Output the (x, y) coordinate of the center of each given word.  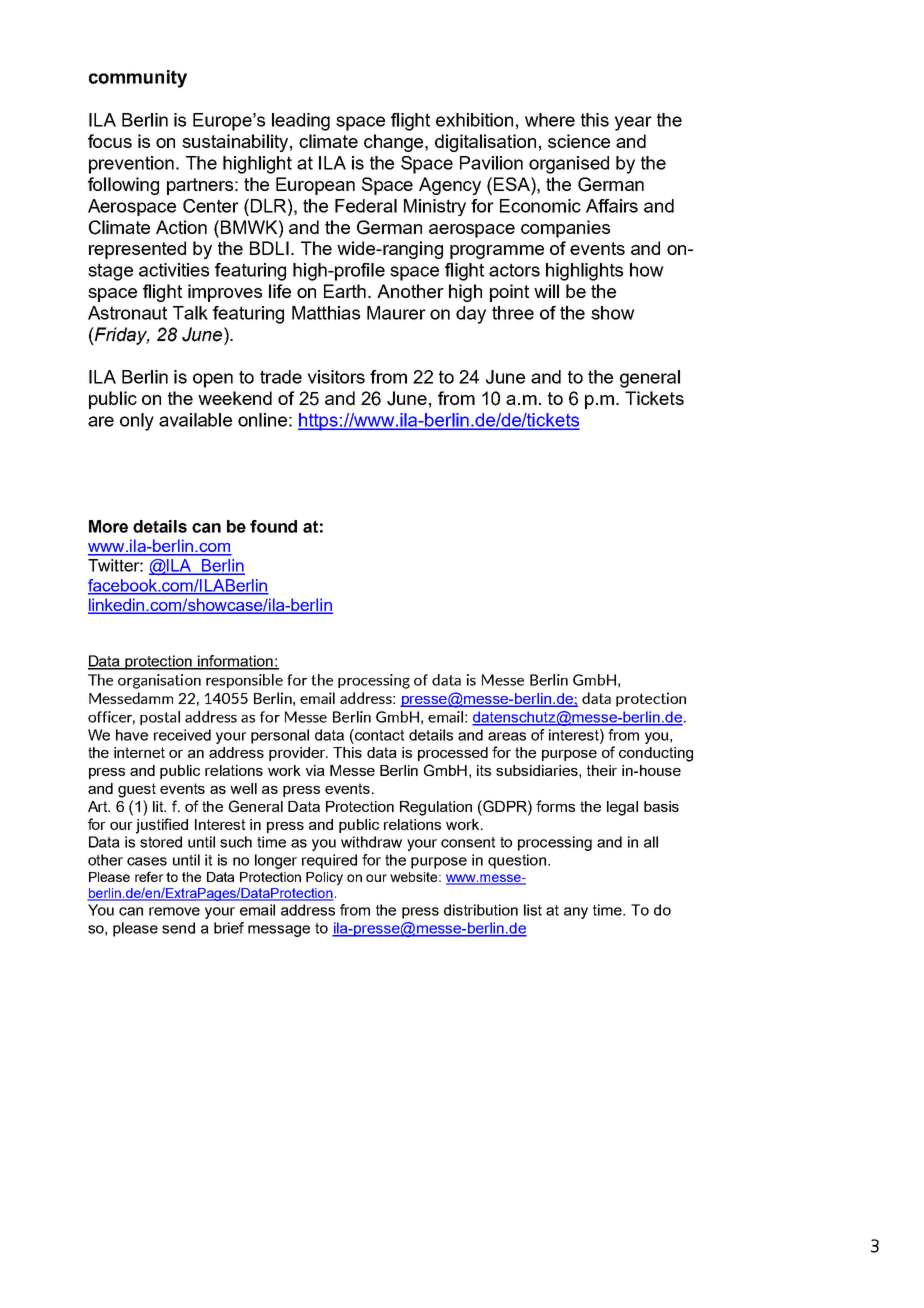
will (546, 291)
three (513, 313)
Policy (324, 878)
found (273, 526)
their (602, 770)
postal (160, 718)
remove (174, 911)
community (138, 79)
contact (378, 735)
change (395, 143)
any (576, 913)
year (633, 123)
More (108, 526)
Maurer (396, 313)
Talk (190, 313)
